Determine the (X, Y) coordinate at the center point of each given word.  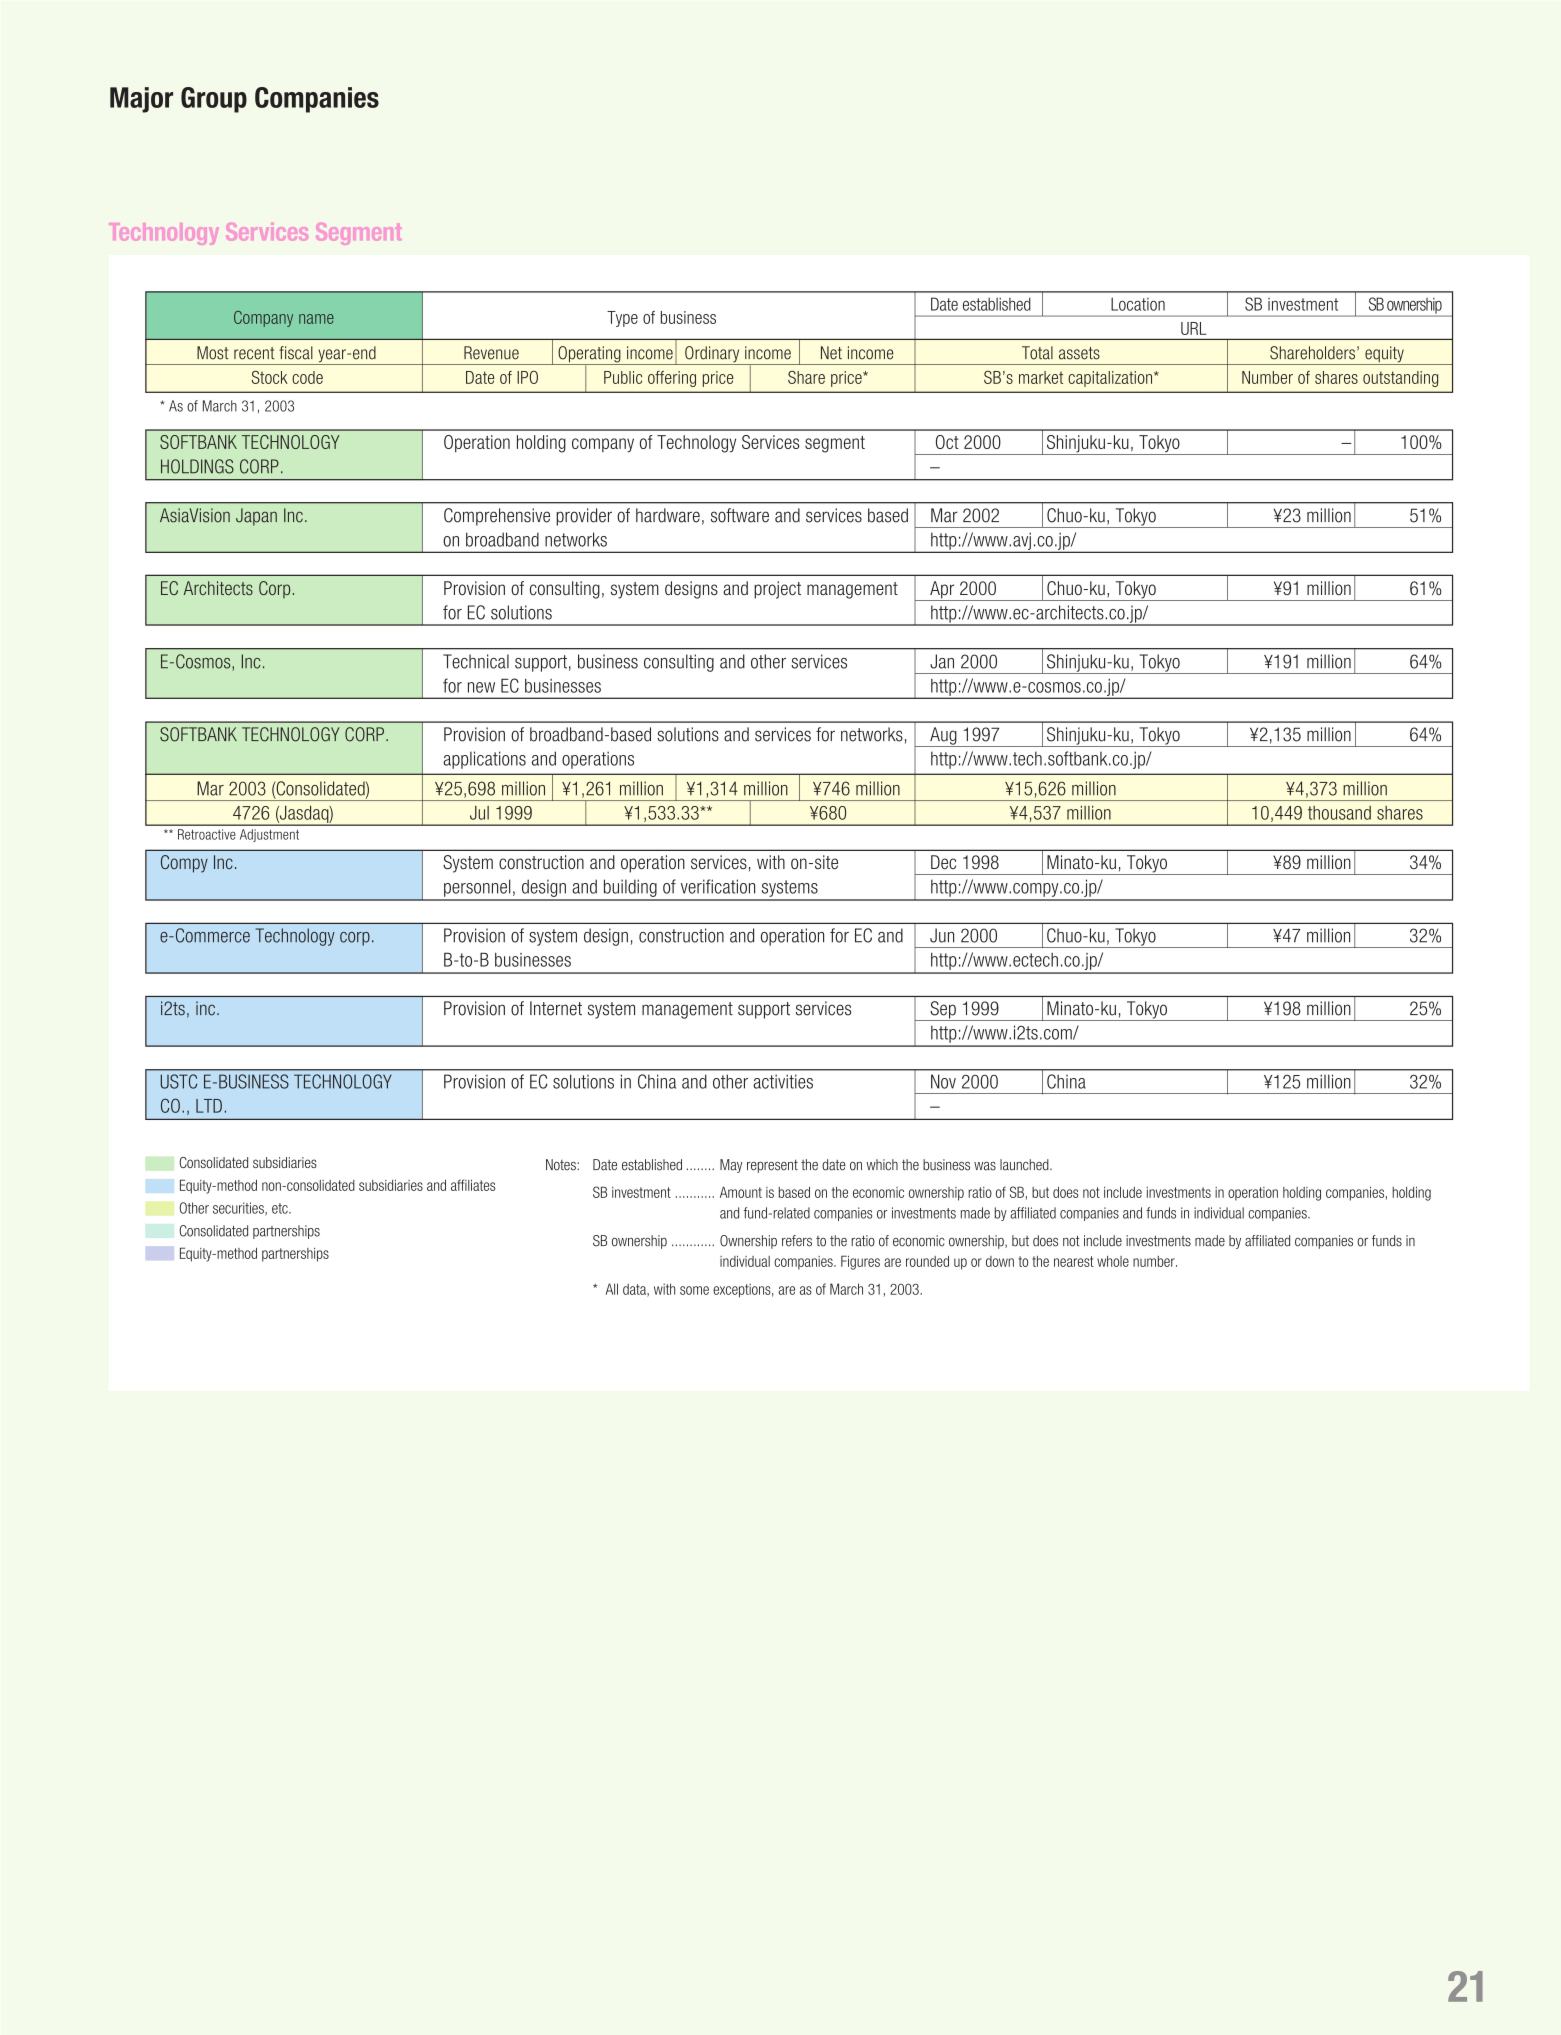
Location (1138, 304)
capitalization (1110, 379)
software (740, 515)
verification (718, 886)
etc (281, 1208)
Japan (256, 517)
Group (214, 100)
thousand (1339, 813)
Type (622, 319)
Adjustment (269, 835)
